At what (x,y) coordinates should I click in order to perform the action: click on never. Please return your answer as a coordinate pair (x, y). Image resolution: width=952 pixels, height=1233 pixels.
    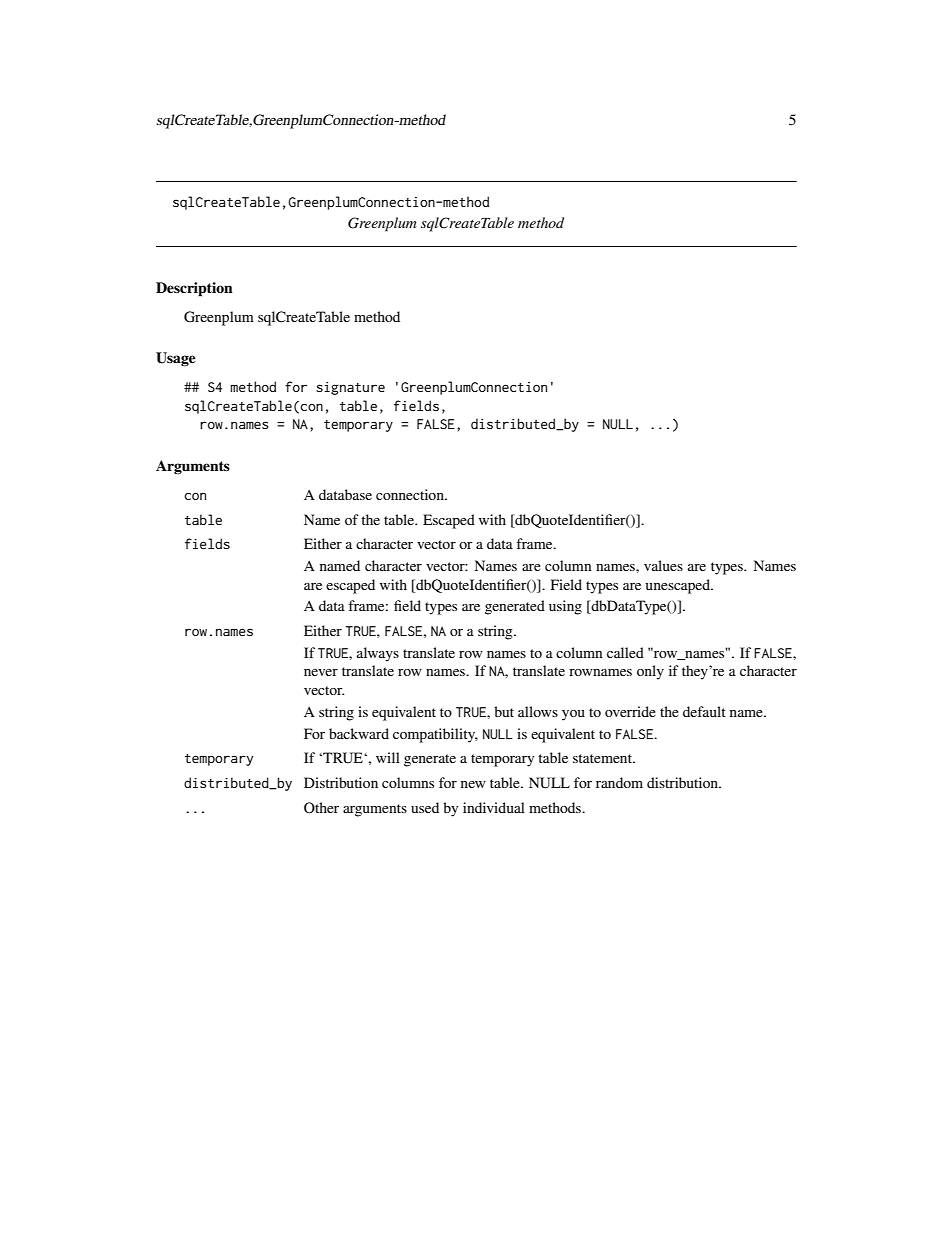
    Looking at the image, I should click on (321, 672).
